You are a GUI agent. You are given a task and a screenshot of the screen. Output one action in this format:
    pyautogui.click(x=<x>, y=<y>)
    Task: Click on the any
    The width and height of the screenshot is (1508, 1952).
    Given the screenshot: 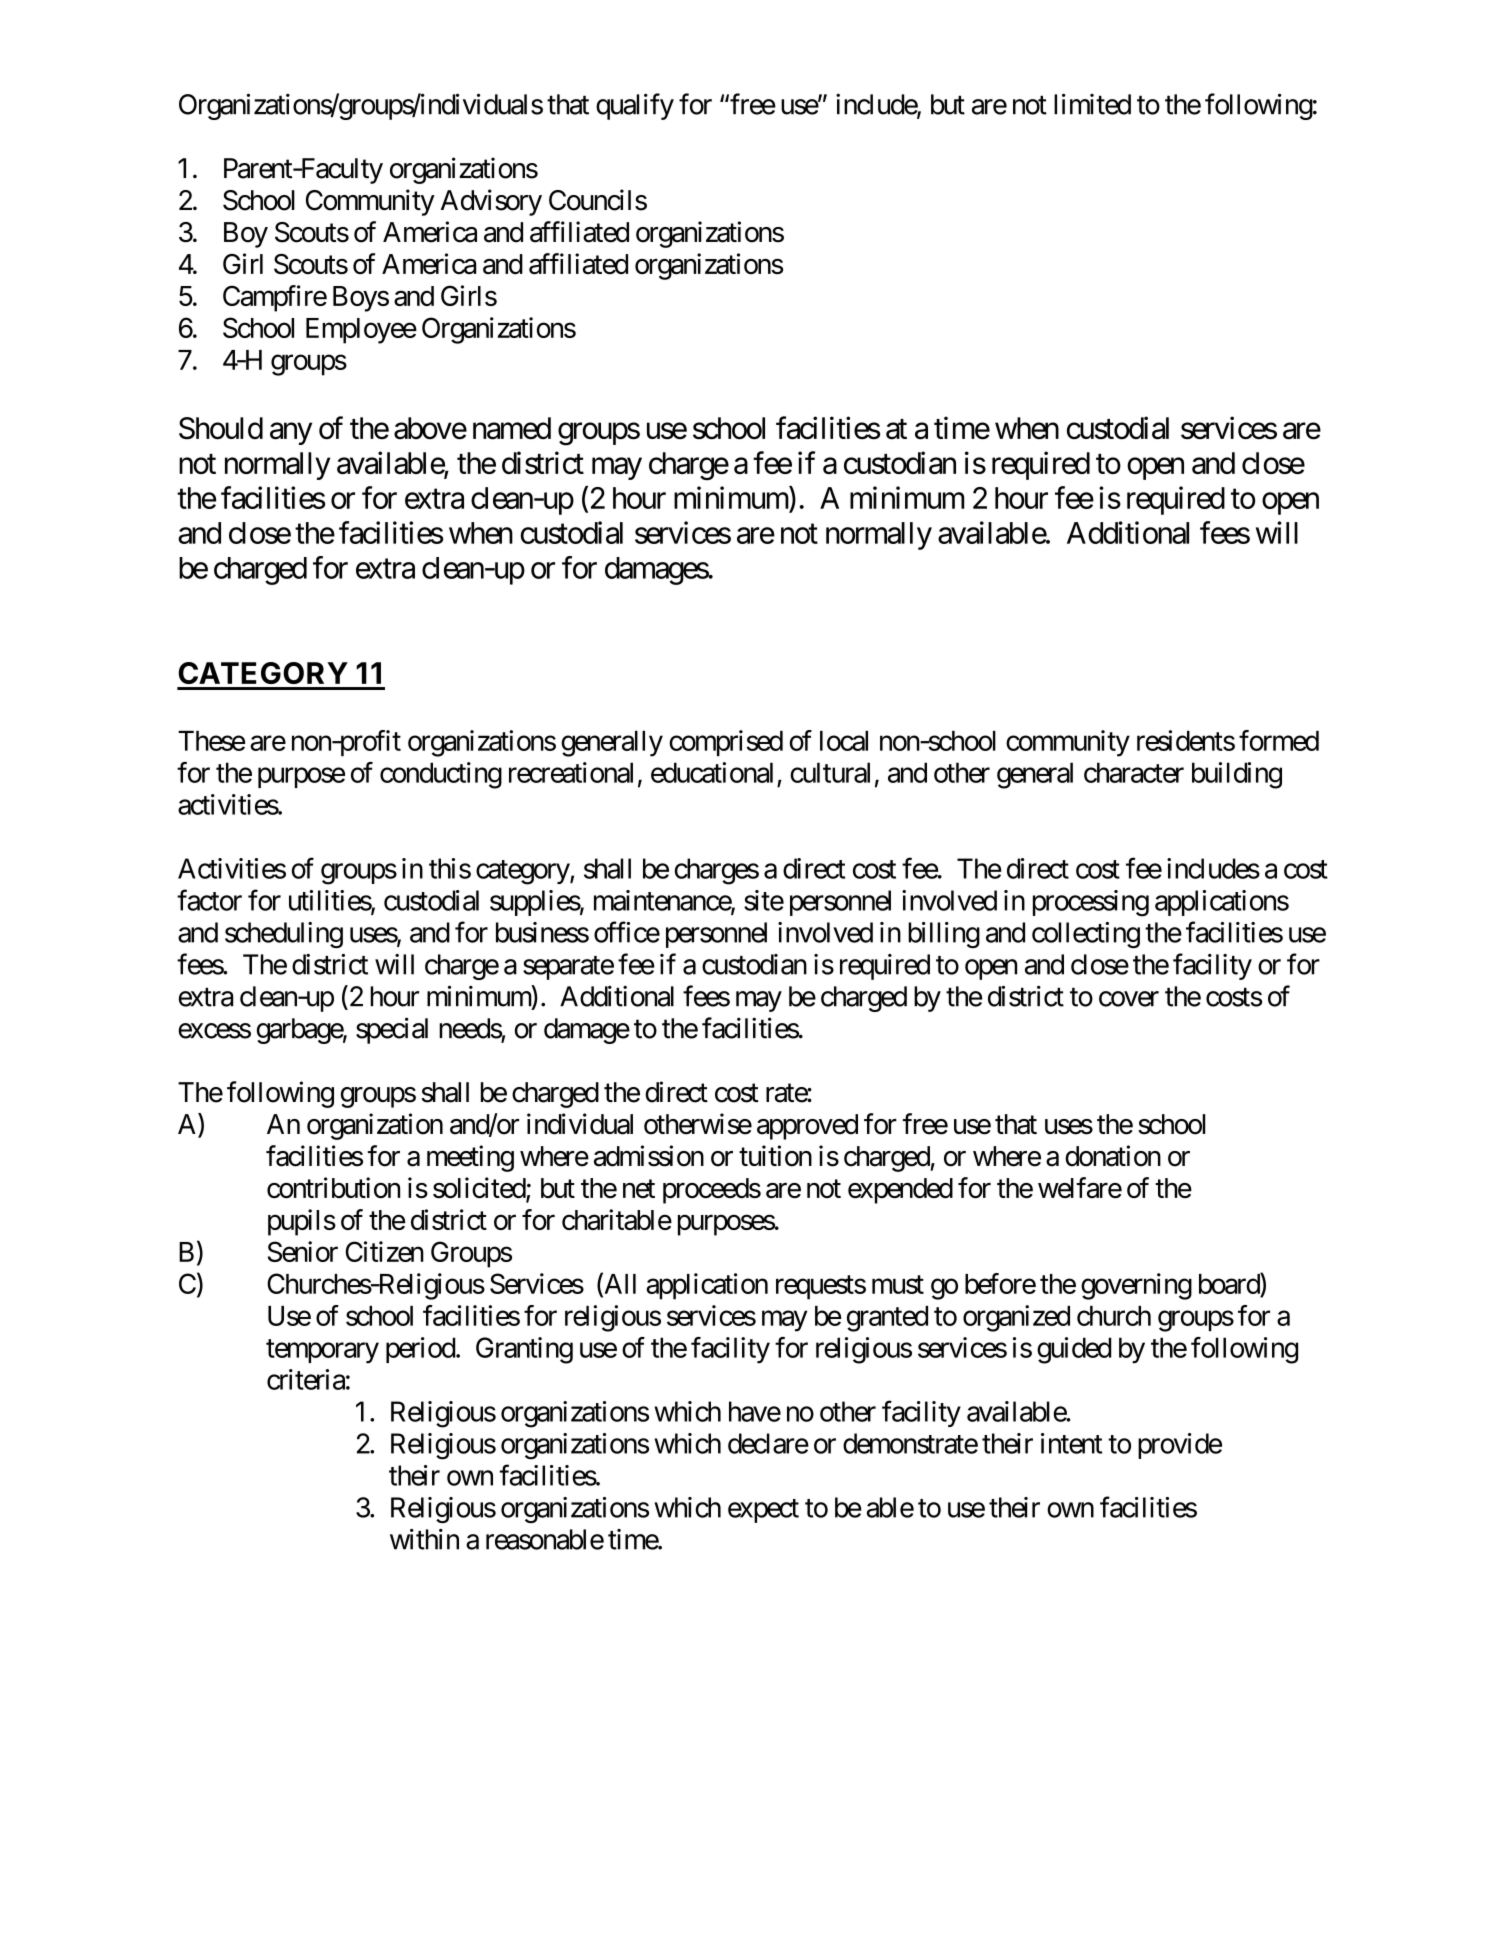 What is the action you would take?
    pyautogui.click(x=291, y=434)
